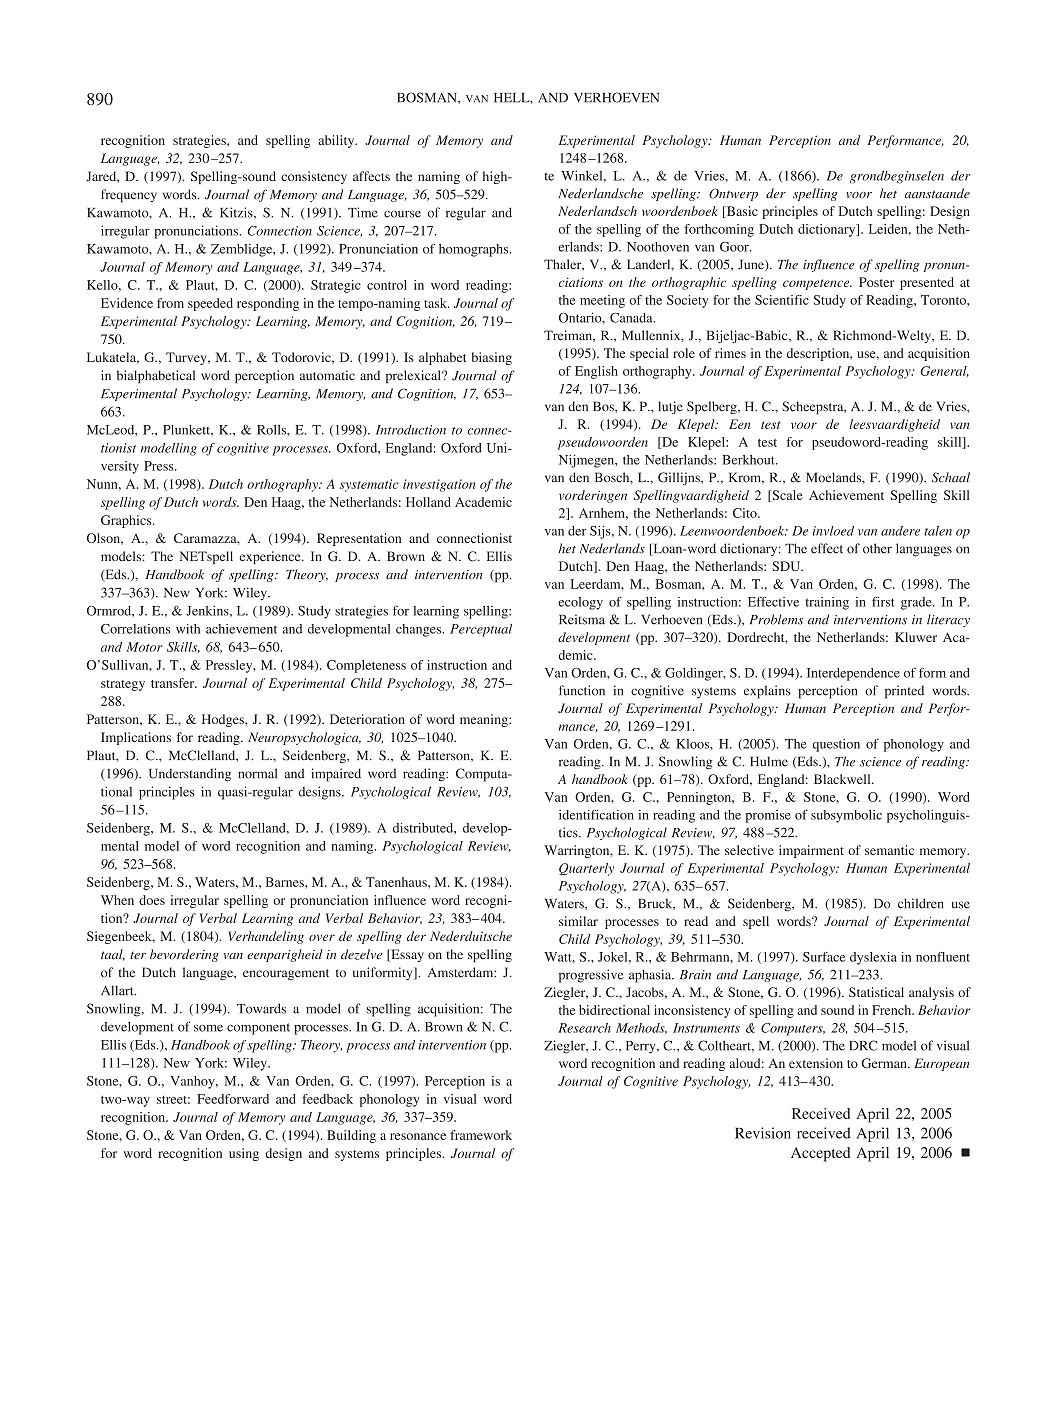  Describe the element at coordinates (402, 214) in the document. I see `course` at that location.
